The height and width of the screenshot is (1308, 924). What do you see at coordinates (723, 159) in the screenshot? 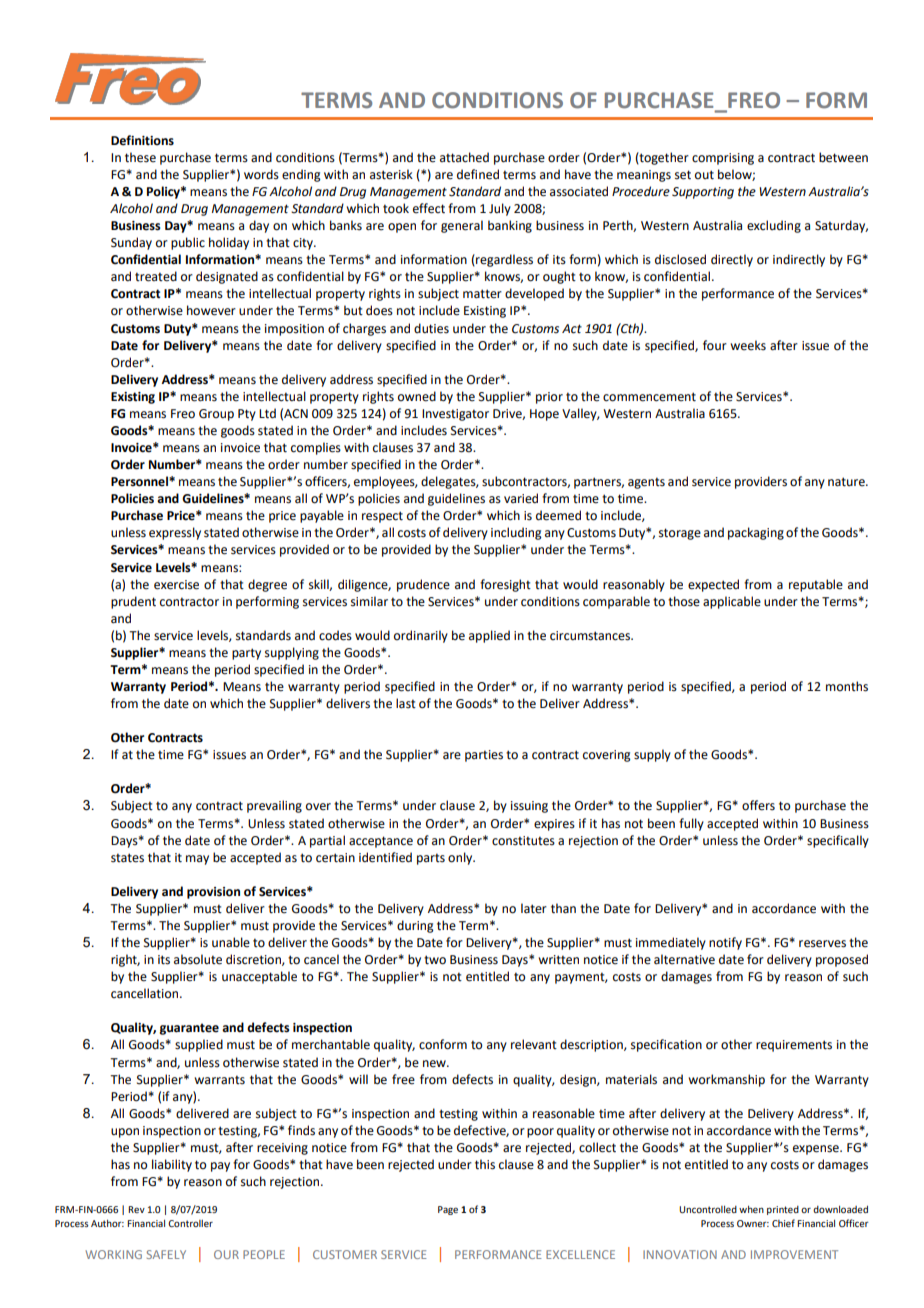
I see `comprising` at bounding box center [723, 159].
